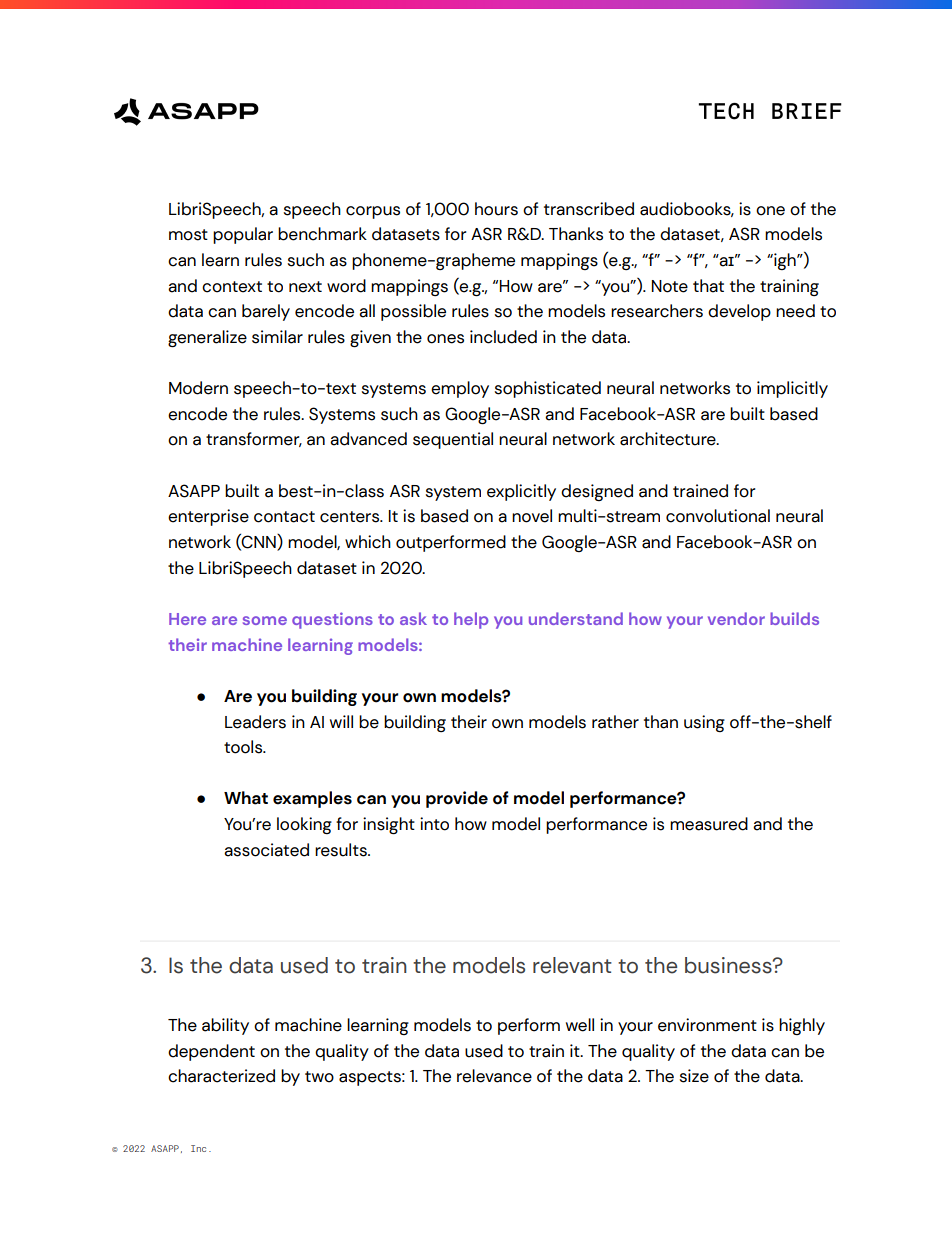  I want to click on using, so click(704, 723).
